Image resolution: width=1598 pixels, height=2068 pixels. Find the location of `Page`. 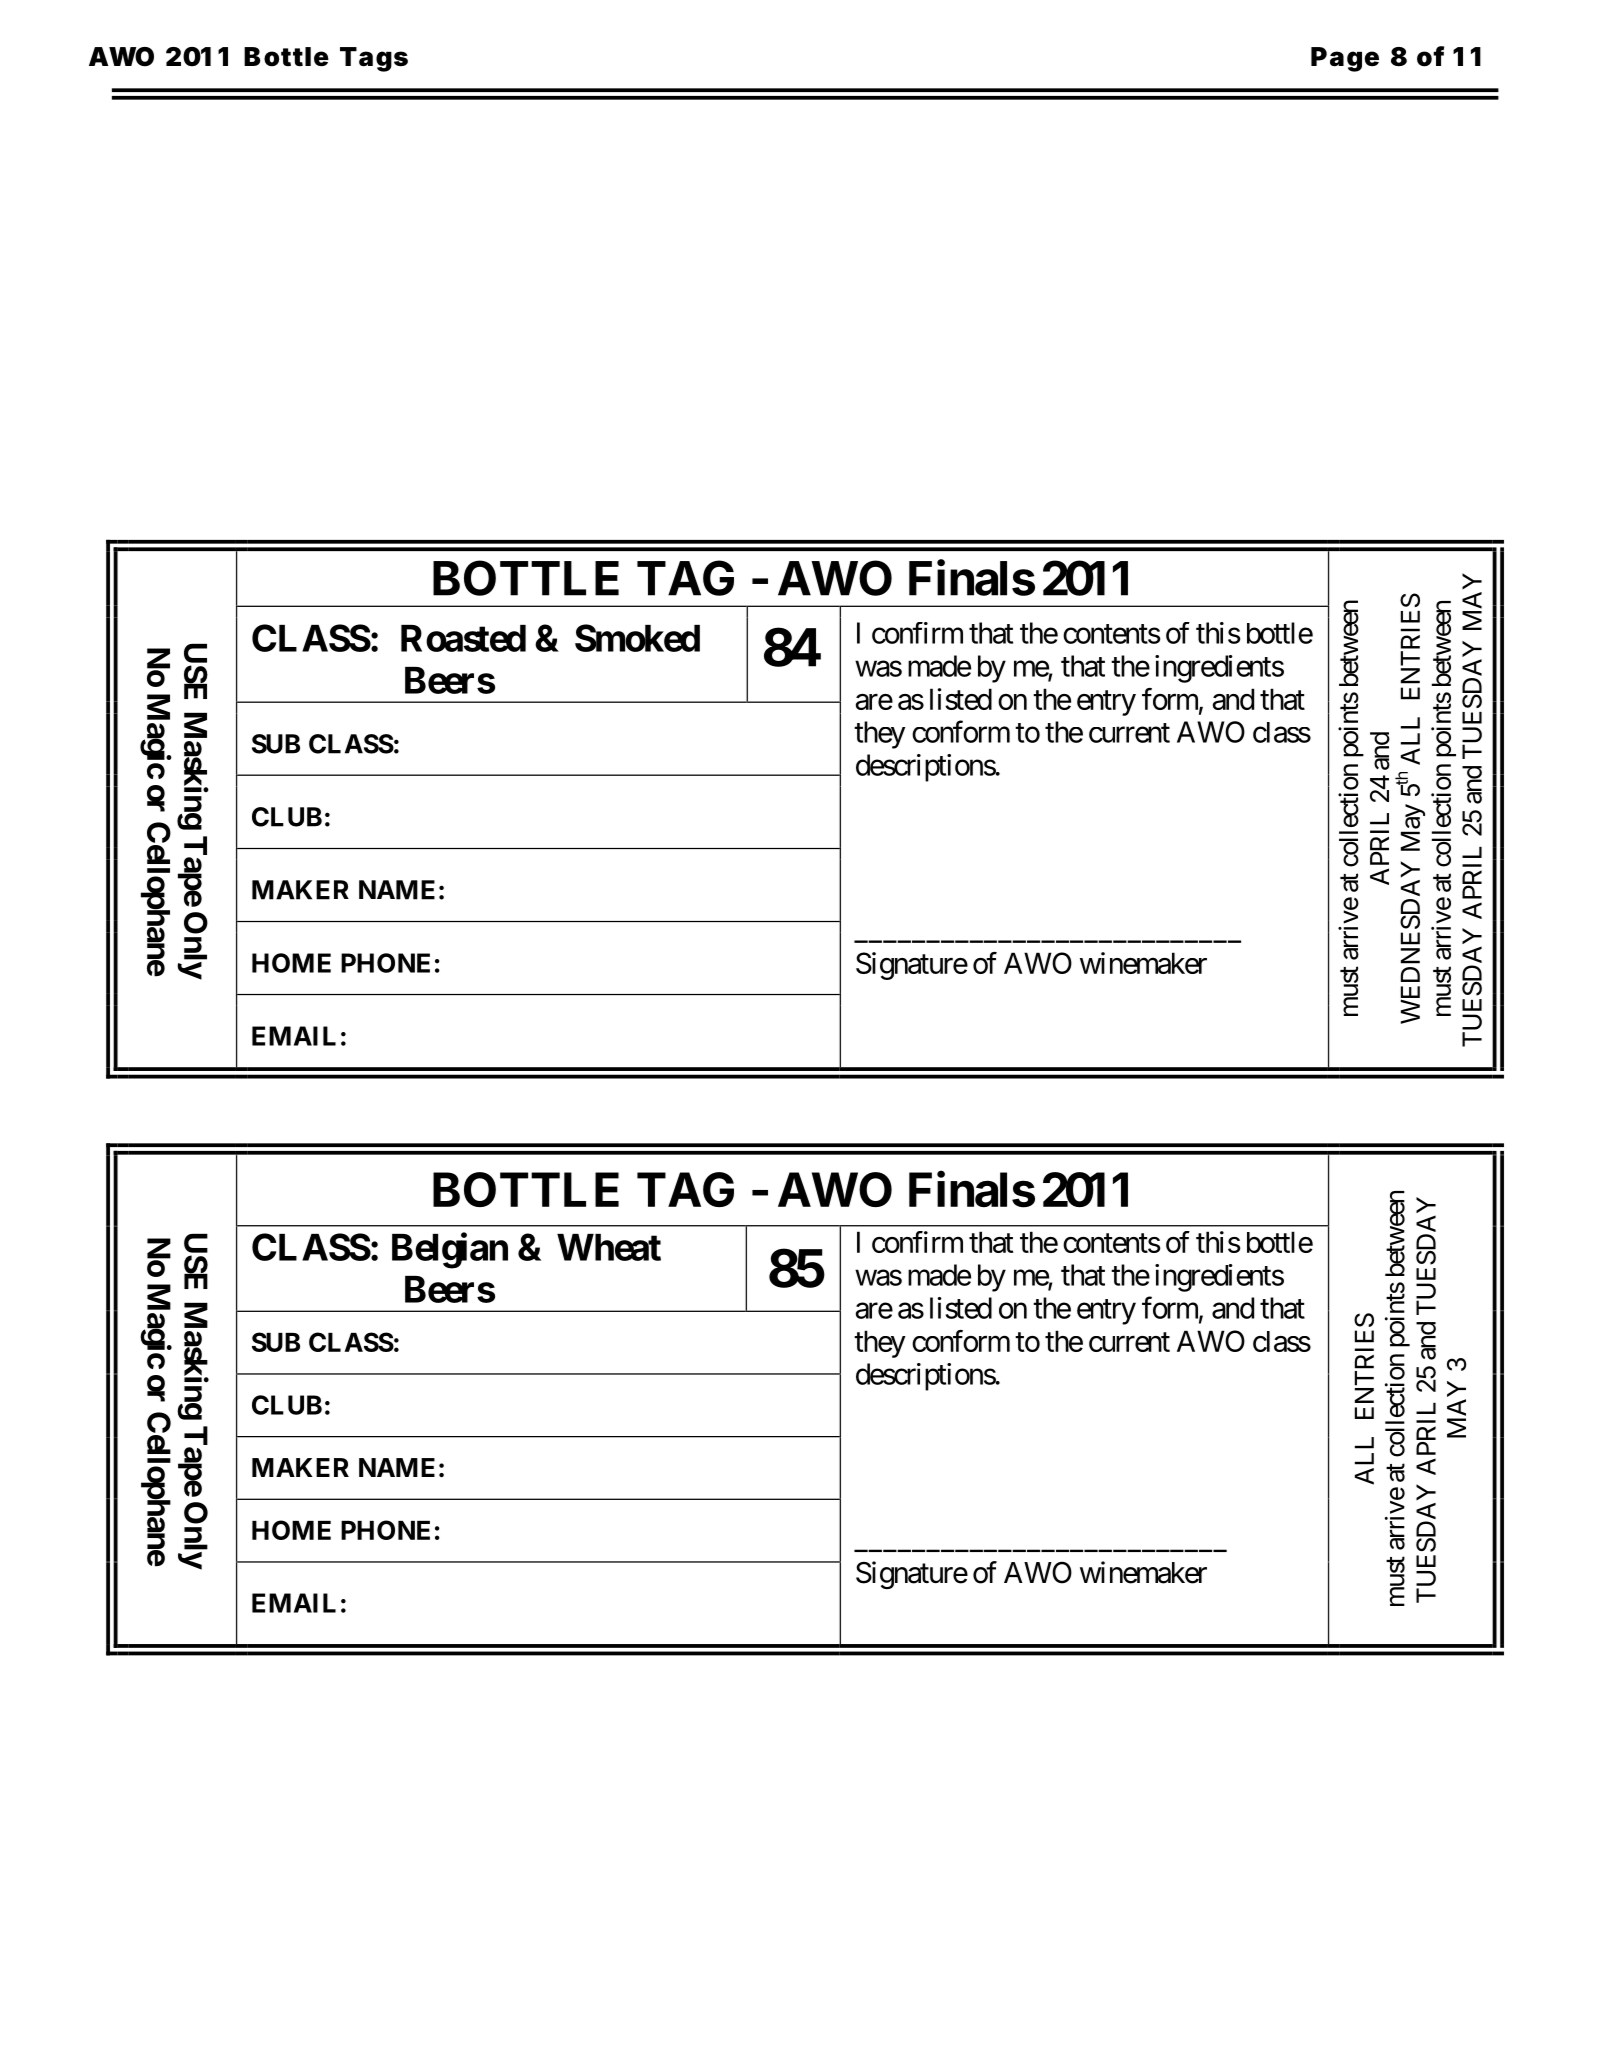

Page is located at coordinates (1345, 59).
